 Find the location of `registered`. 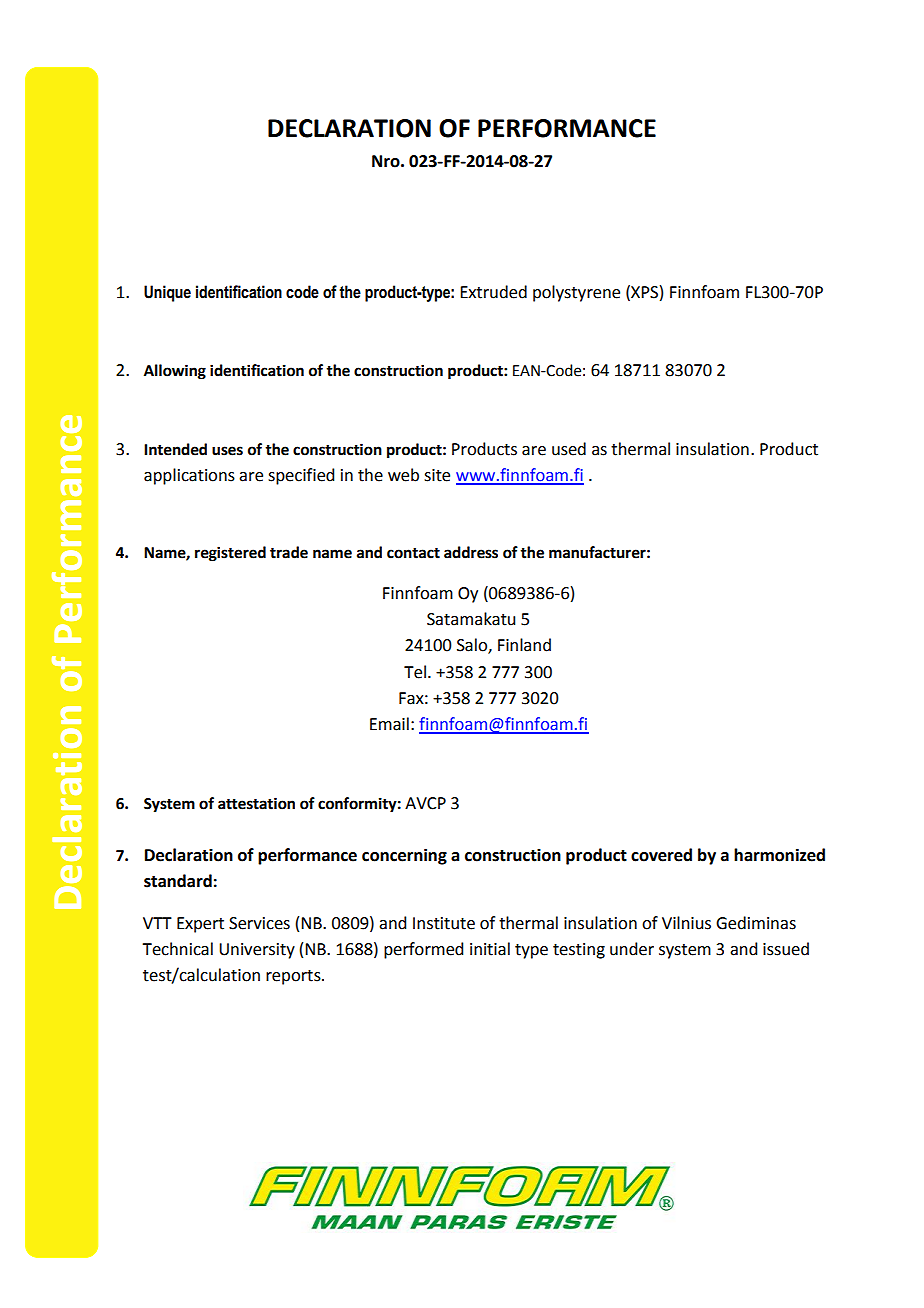

registered is located at coordinates (230, 554).
